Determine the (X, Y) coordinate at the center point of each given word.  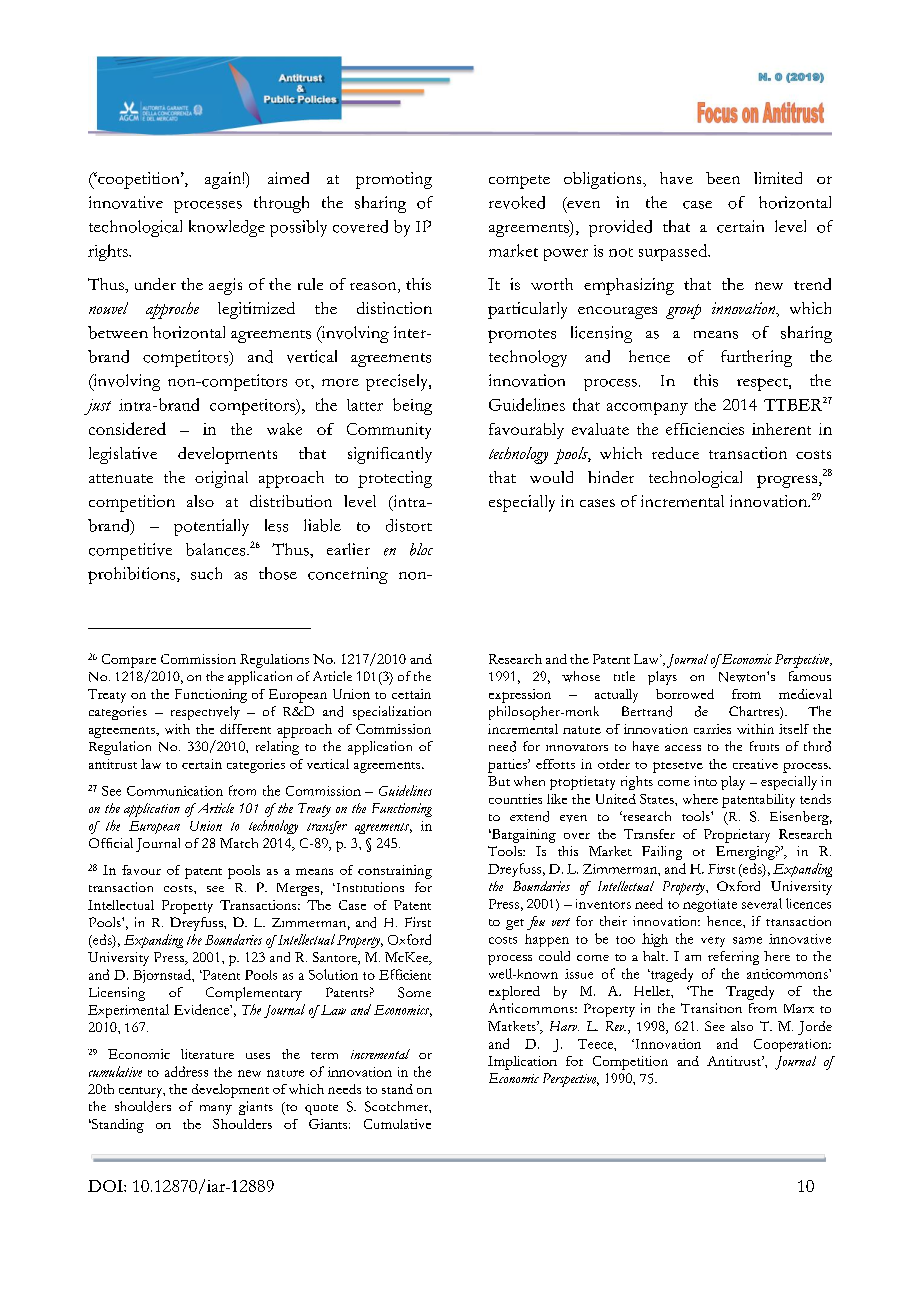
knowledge (227, 228)
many (216, 1110)
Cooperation (792, 1045)
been (723, 178)
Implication (522, 1063)
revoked (517, 202)
